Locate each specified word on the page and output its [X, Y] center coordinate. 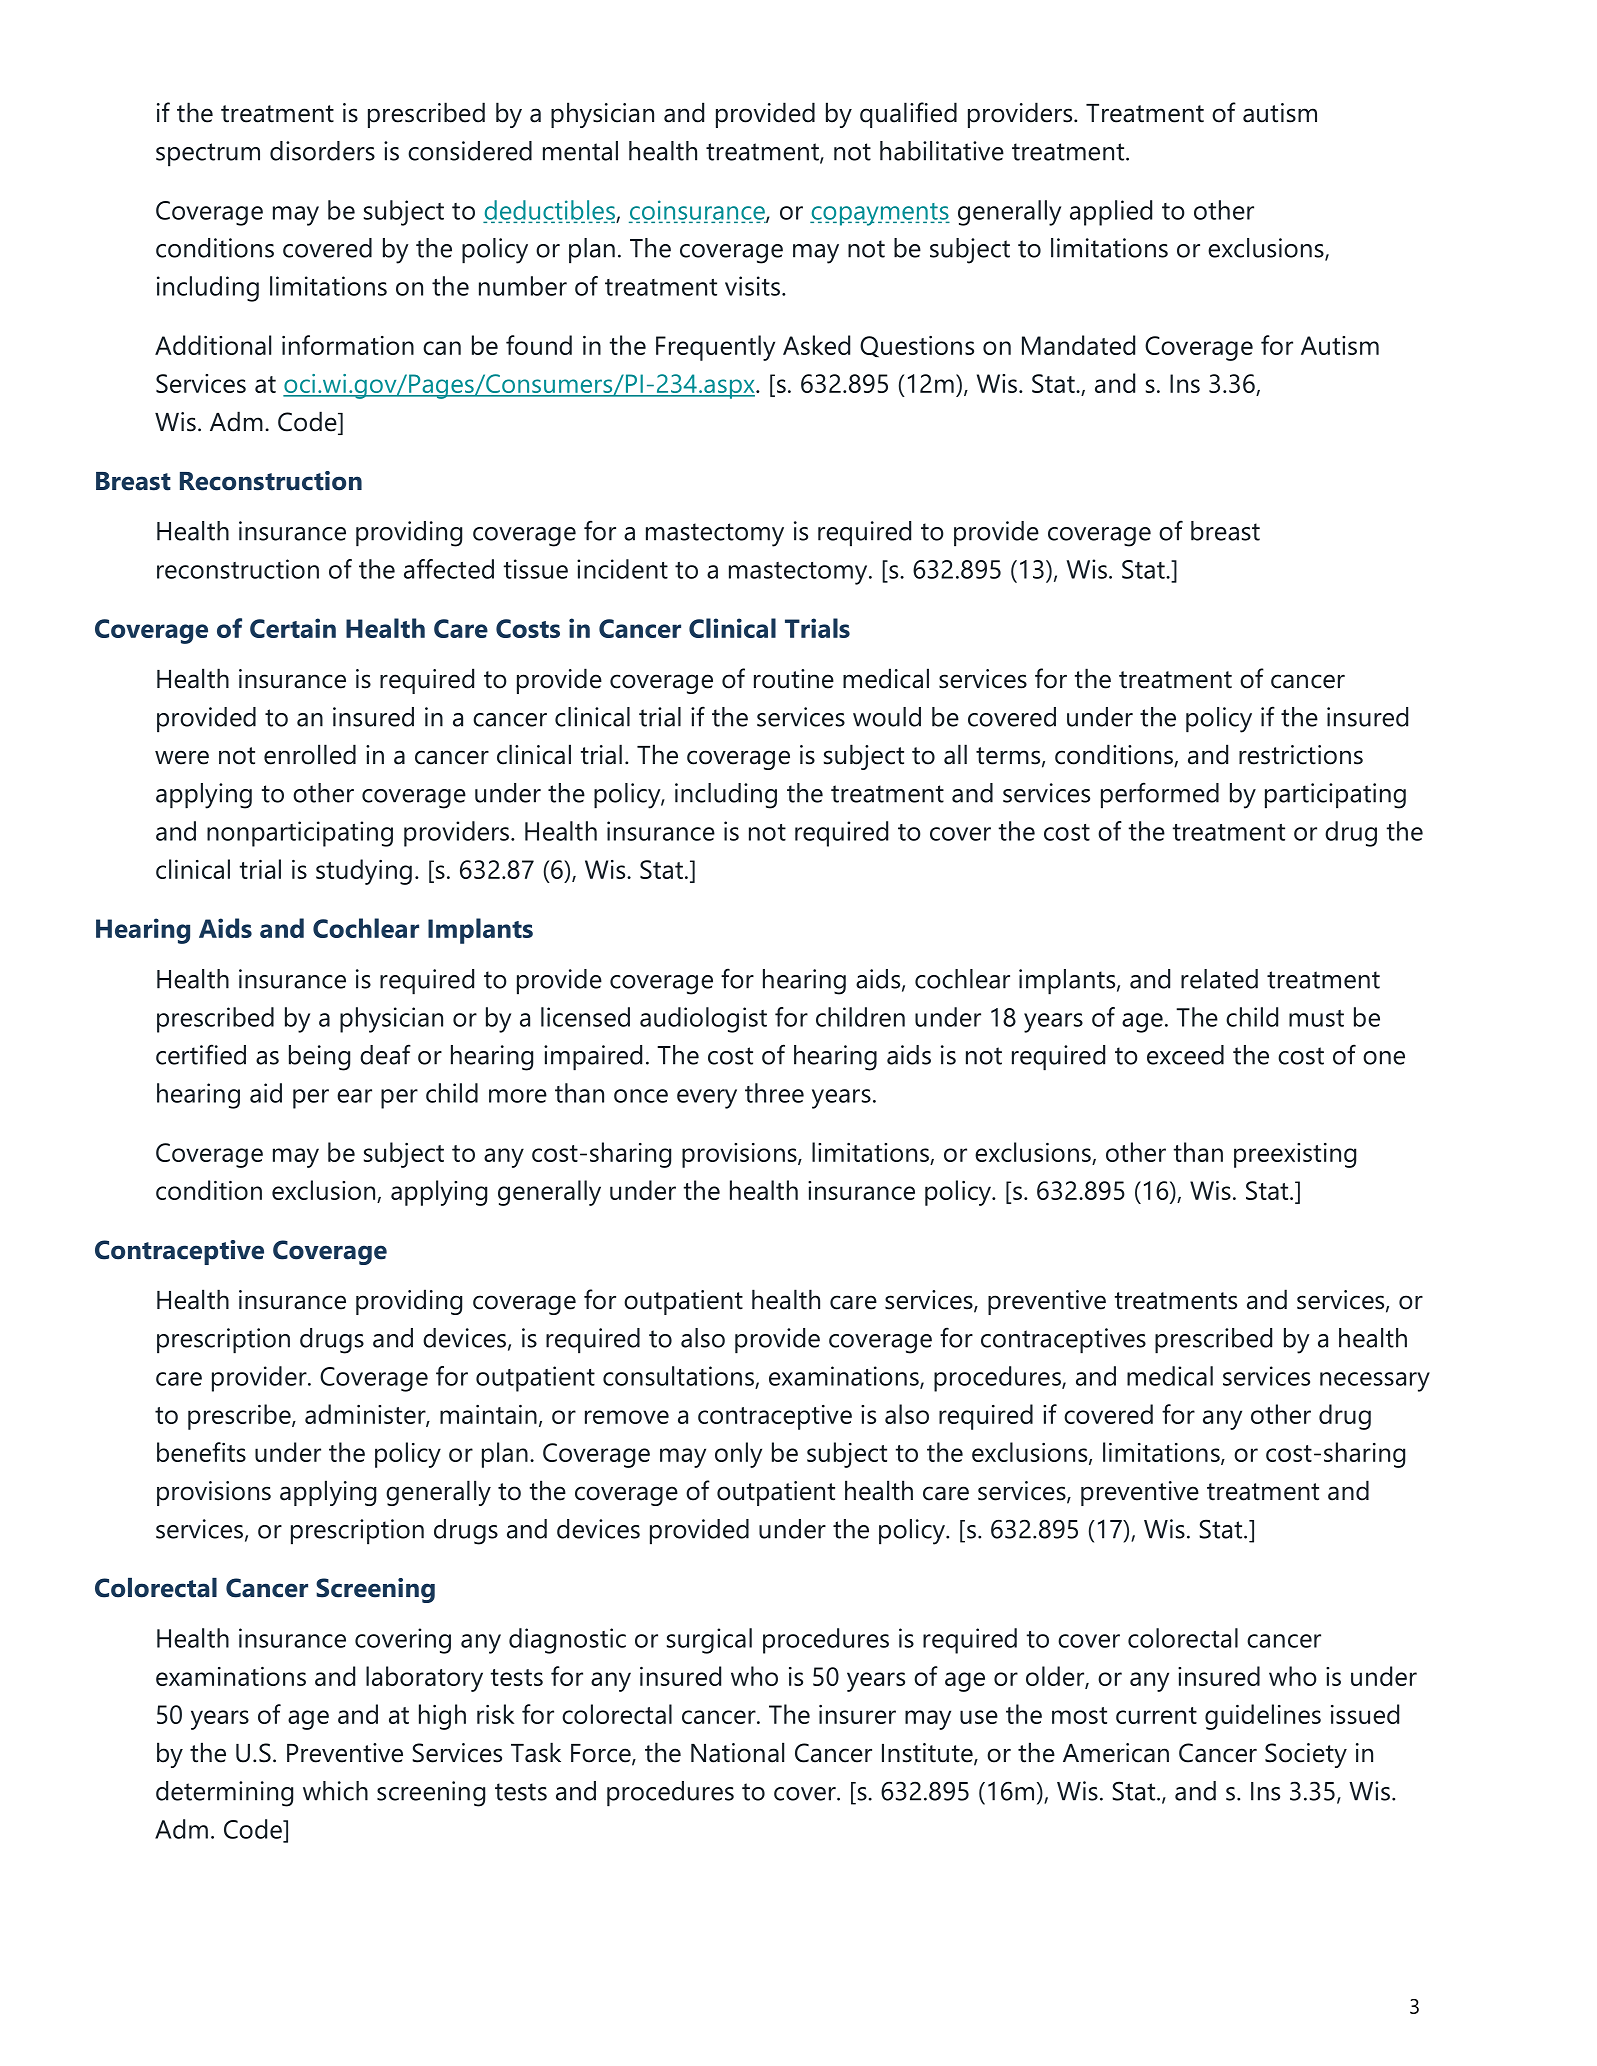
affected [449, 569]
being [319, 1058]
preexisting [1295, 1155]
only [738, 1455]
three [774, 1093]
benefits [201, 1452]
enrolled [310, 754]
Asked [816, 345]
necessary [1375, 1382]
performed [1160, 795]
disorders [322, 151]
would [887, 717]
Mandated [1078, 345]
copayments [880, 214]
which [335, 1791]
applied [1111, 213]
